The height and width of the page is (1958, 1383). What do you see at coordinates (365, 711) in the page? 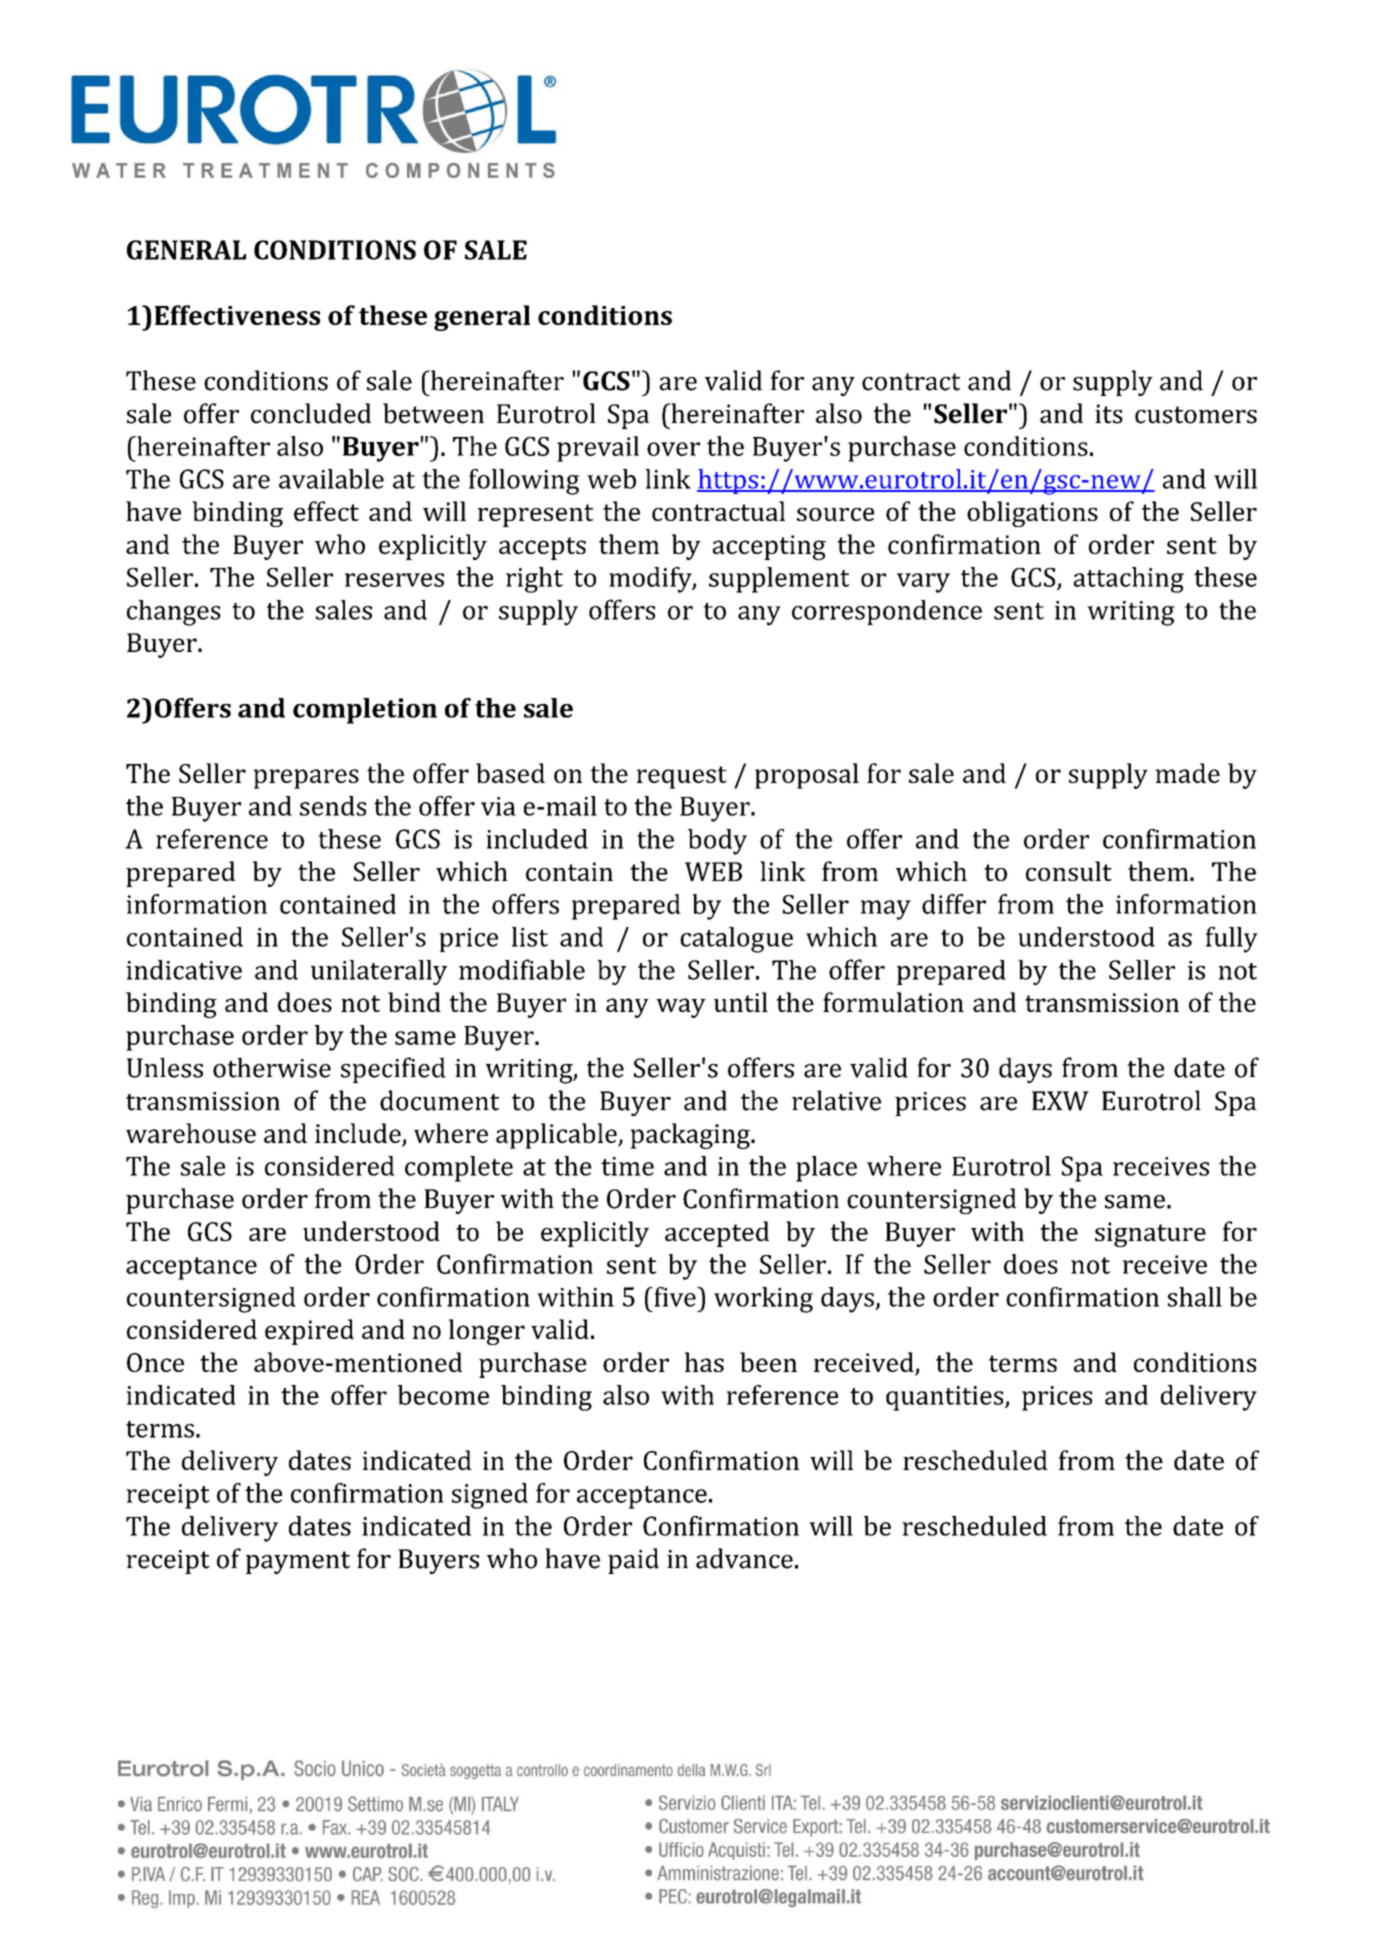
I see `completion` at bounding box center [365, 711].
